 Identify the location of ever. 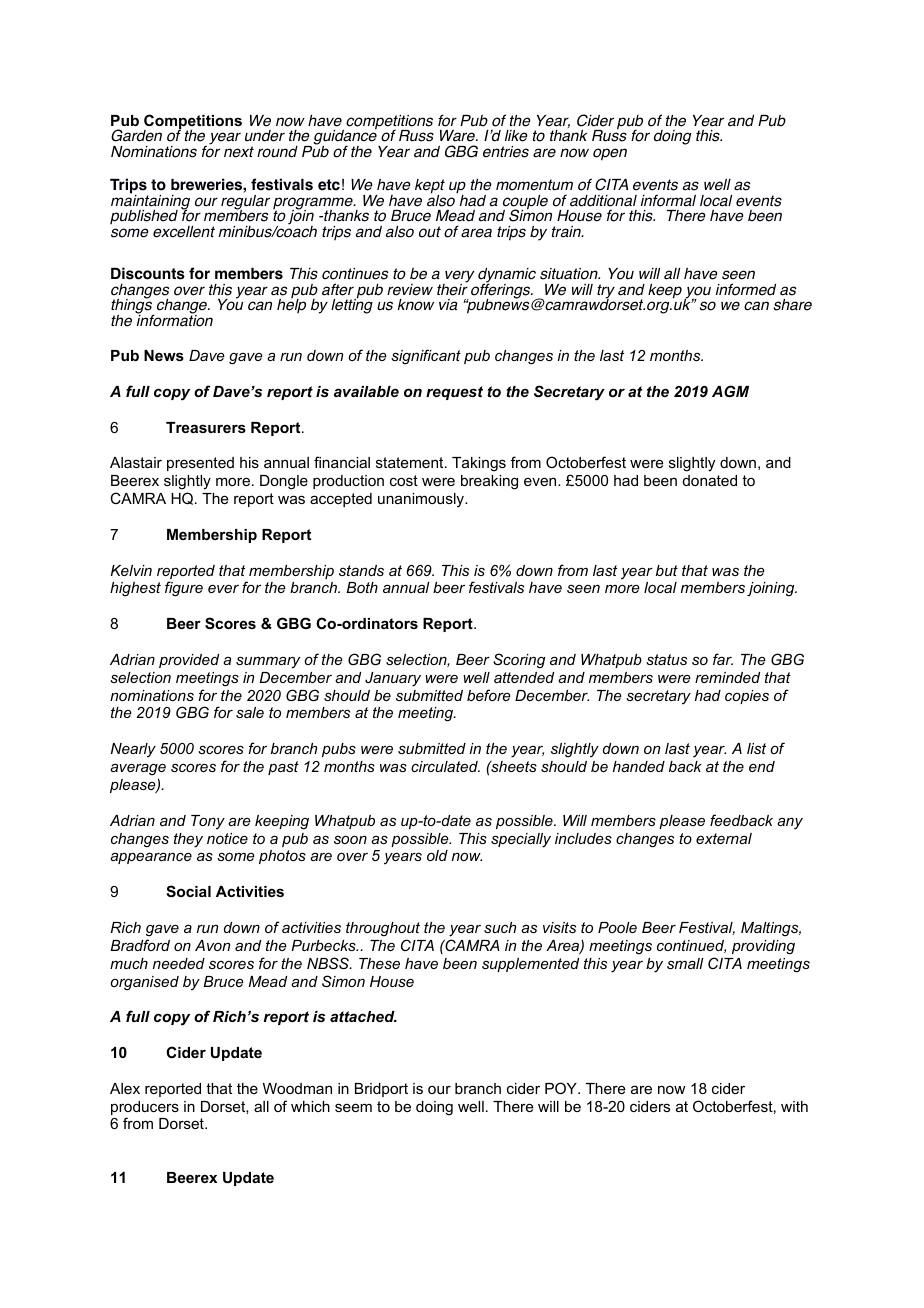
(223, 588).
